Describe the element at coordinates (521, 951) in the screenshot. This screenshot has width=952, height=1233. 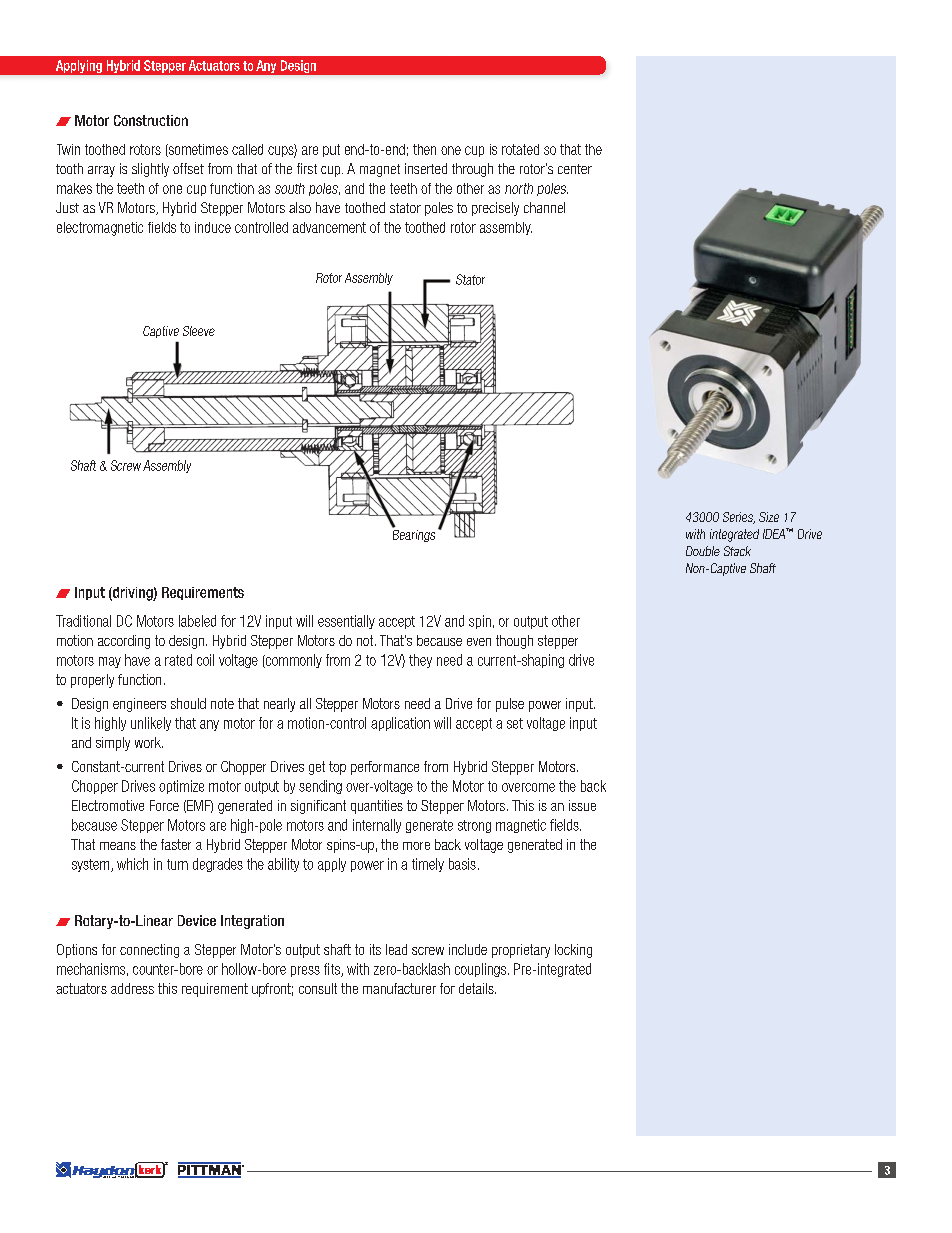
I see `proprietary` at that location.
